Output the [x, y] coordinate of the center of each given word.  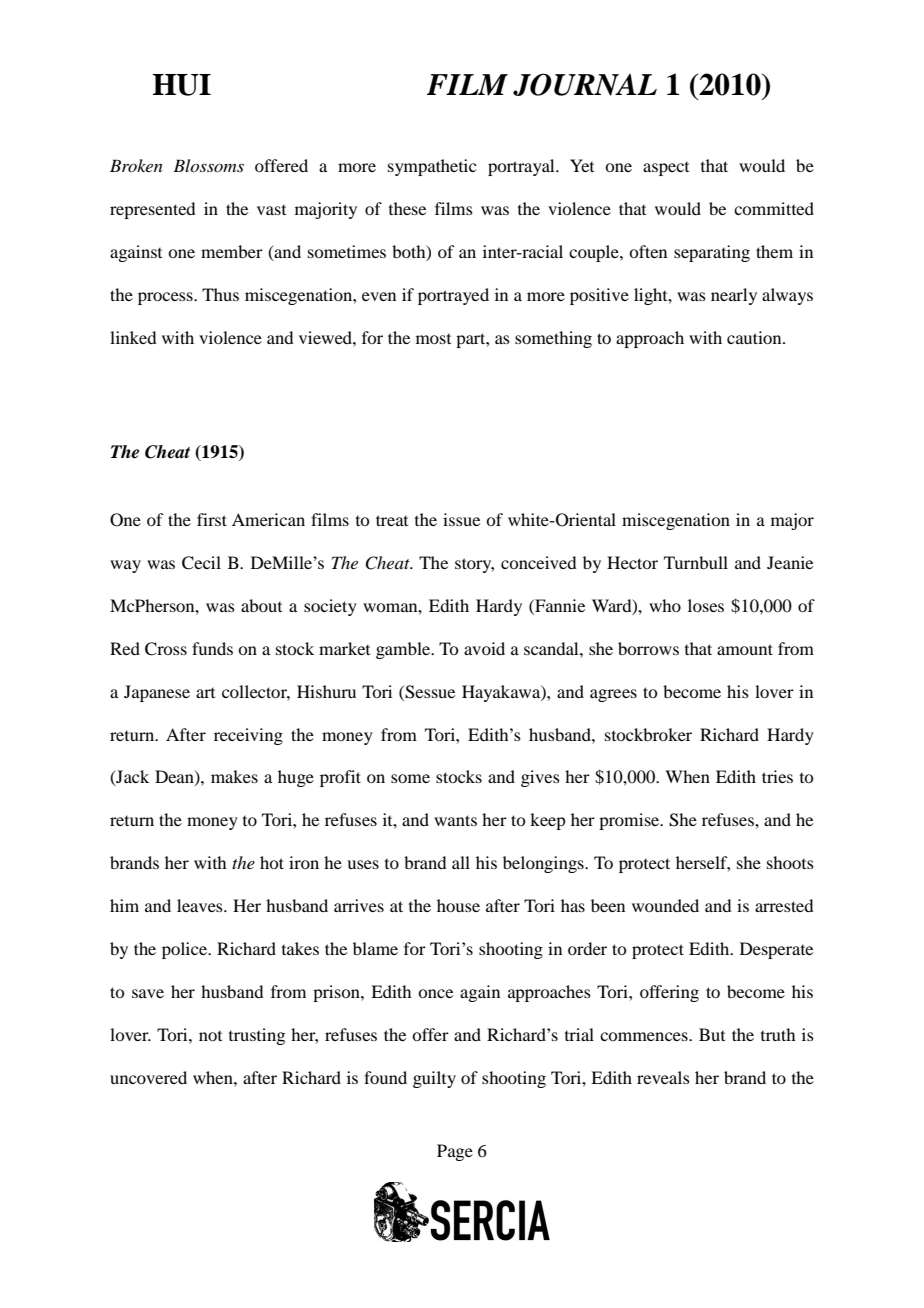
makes [234, 776]
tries [777, 776]
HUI [182, 85]
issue [461, 519]
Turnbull [696, 562]
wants [455, 820]
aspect [666, 169]
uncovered [148, 1077]
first [212, 519]
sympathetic [432, 167]
